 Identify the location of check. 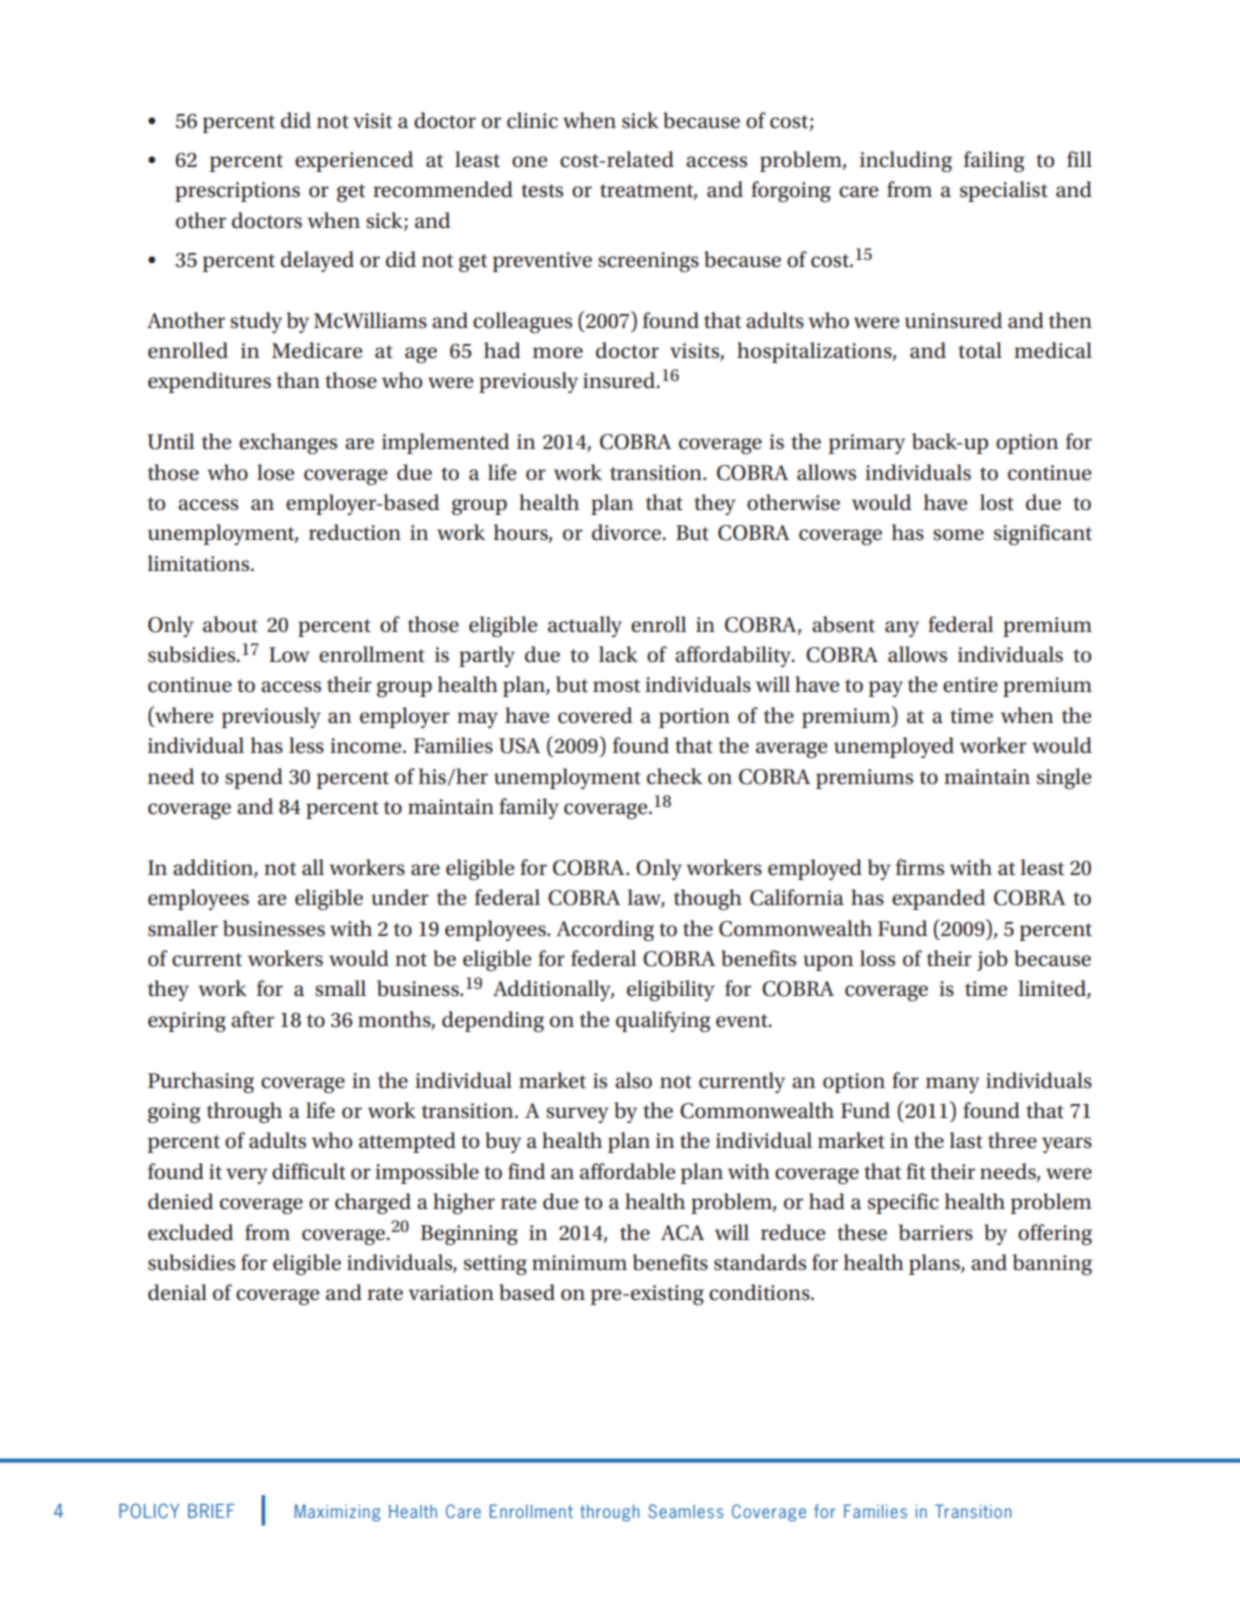
(674, 776).
